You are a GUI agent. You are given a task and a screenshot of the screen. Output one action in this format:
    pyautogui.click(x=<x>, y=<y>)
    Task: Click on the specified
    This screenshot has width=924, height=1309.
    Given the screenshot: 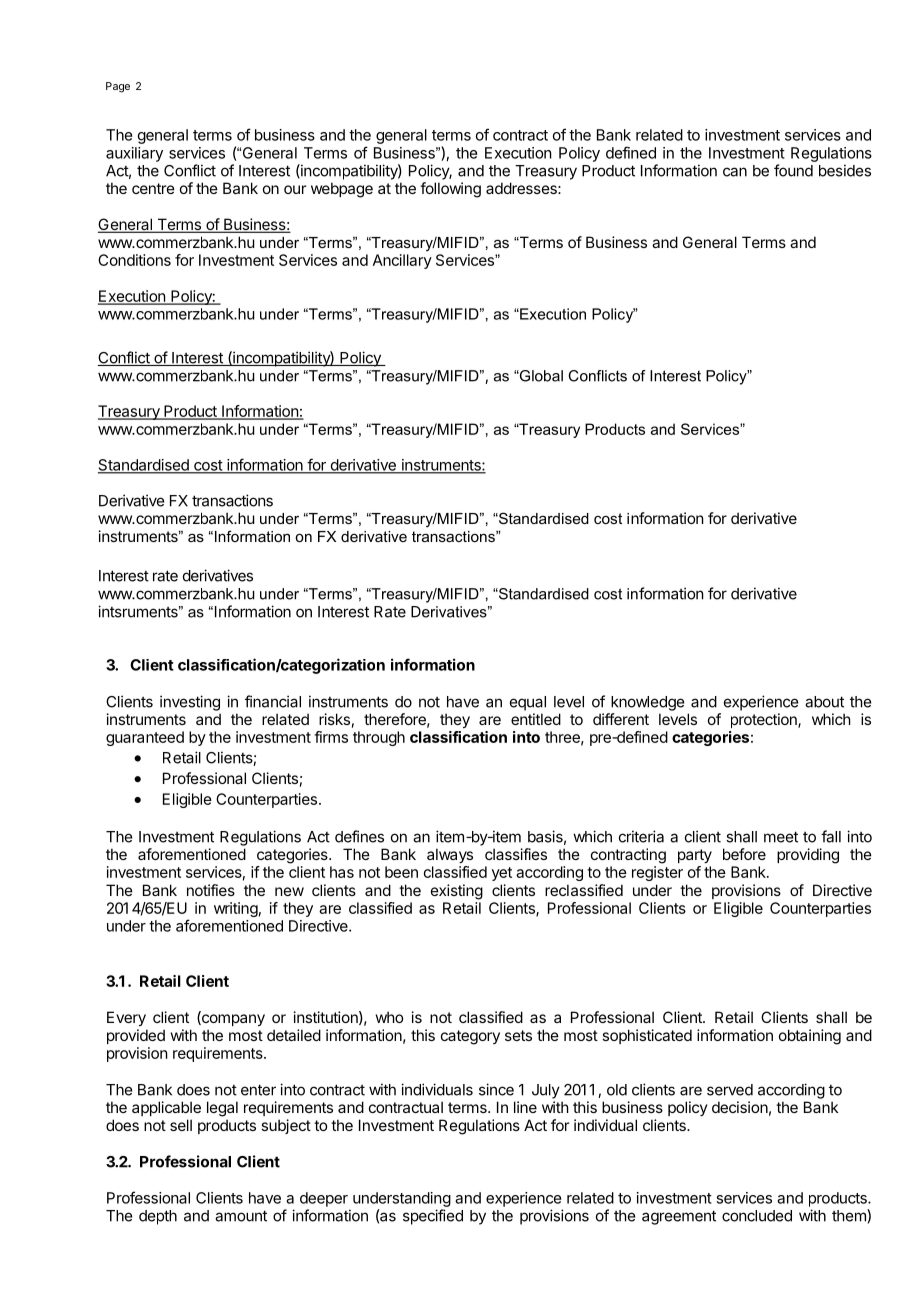 What is the action you would take?
    pyautogui.click(x=433, y=1217)
